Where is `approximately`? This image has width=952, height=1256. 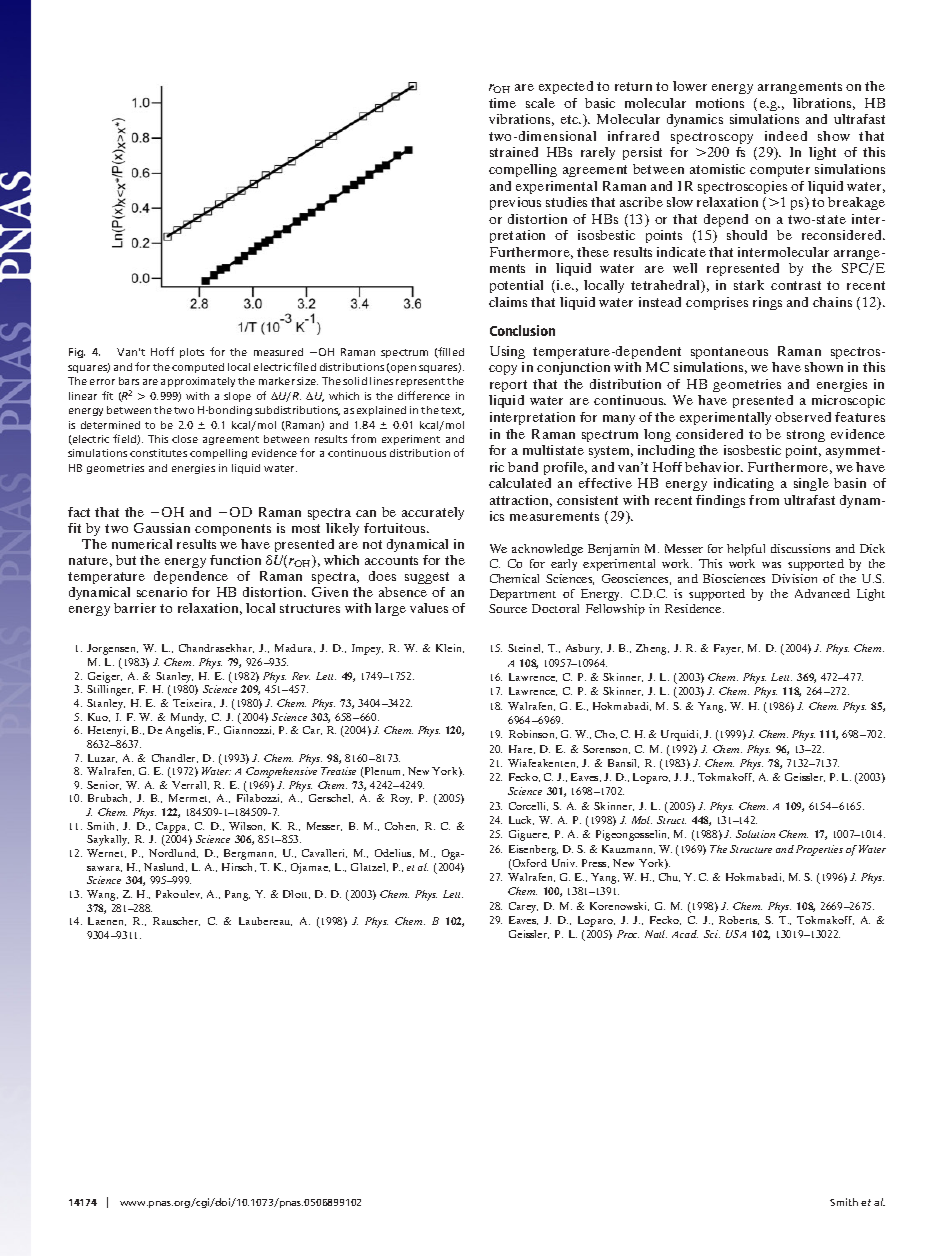
approximately is located at coordinates (198, 382).
